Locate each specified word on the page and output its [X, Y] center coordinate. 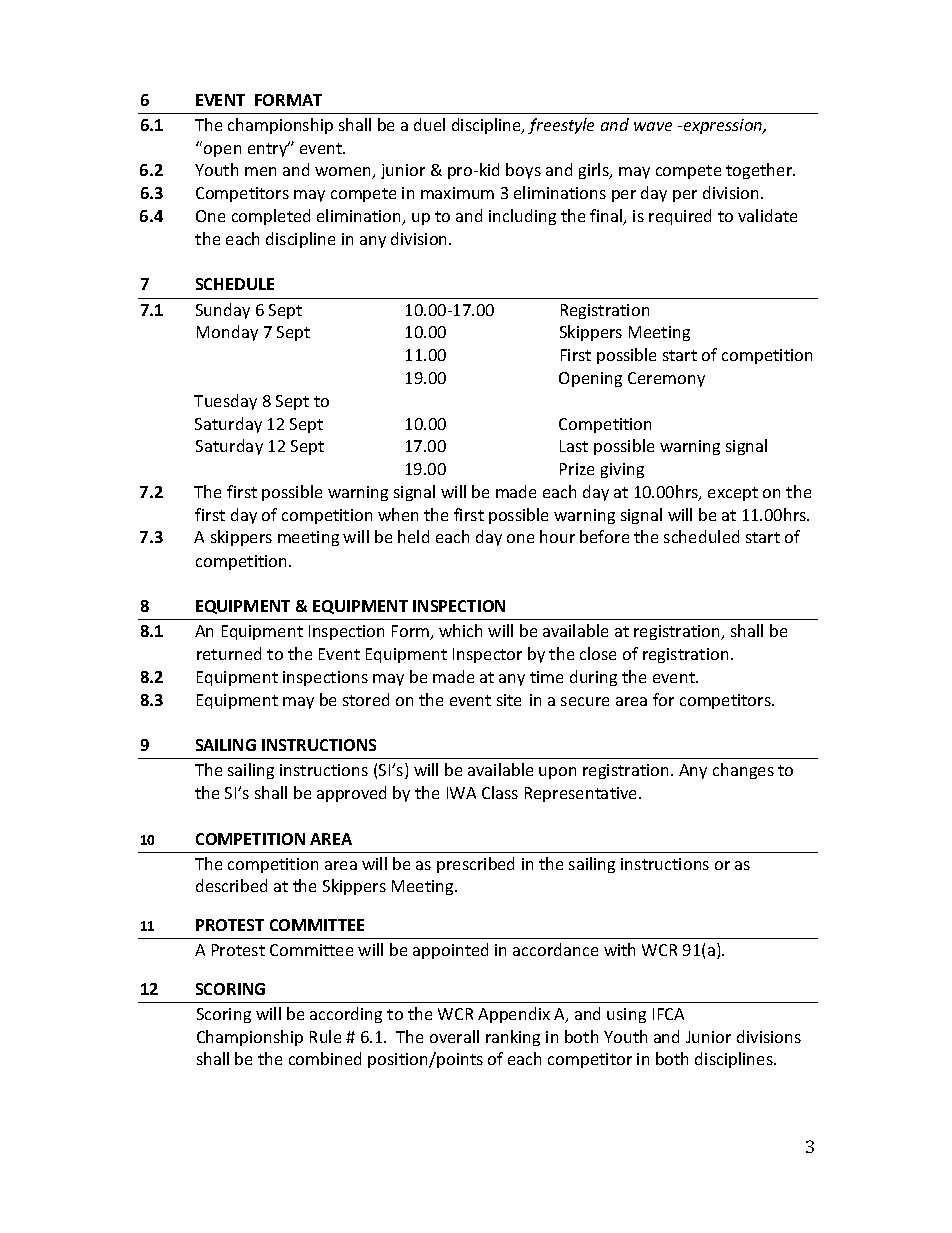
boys [523, 171]
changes [743, 771]
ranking [513, 1038]
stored [366, 699]
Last [574, 446]
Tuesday [225, 402]
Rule [325, 1036]
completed [271, 217]
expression [724, 126]
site [509, 700]
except [733, 494]
